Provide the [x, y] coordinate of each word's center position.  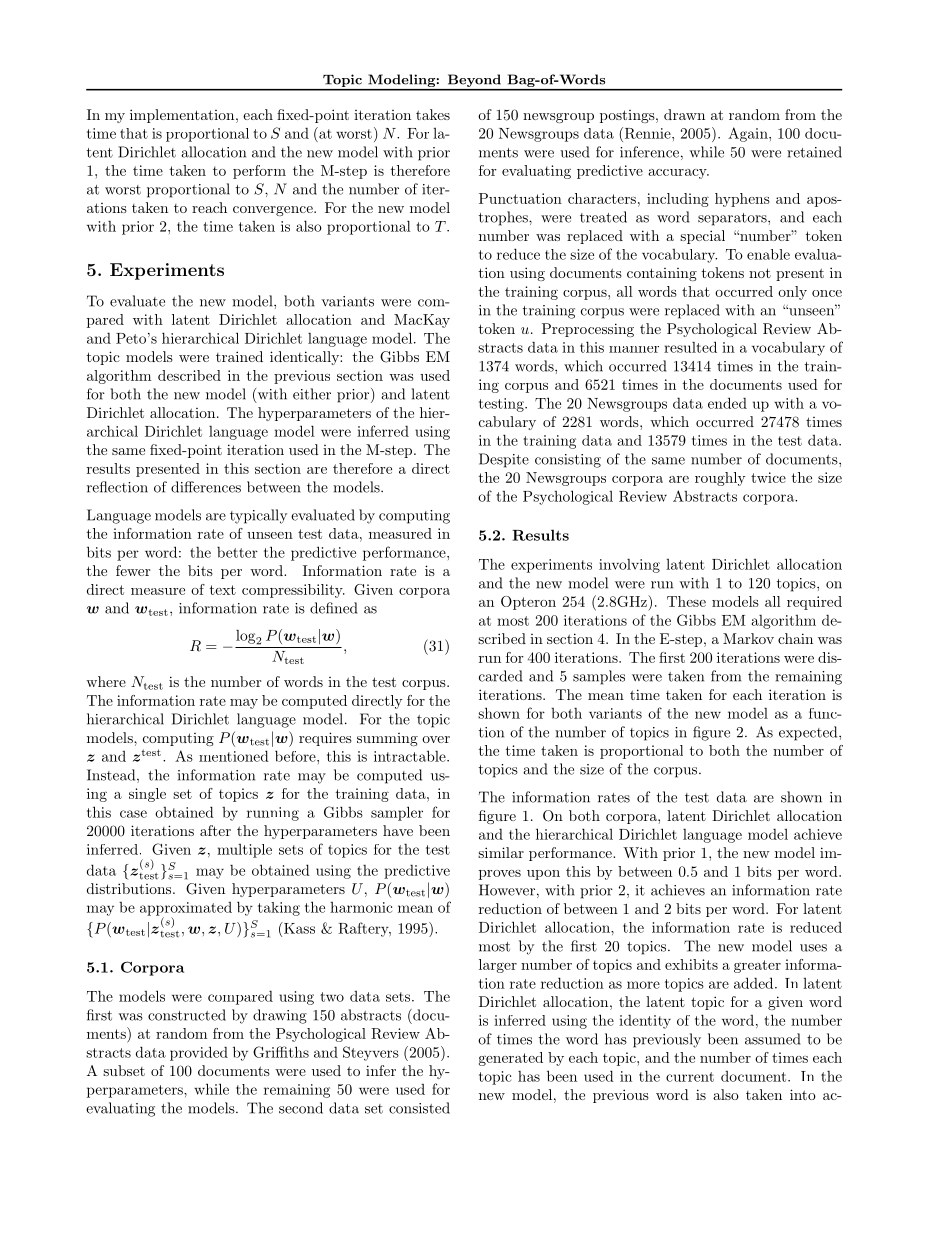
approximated [186, 910]
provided [199, 1053]
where [106, 681]
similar [501, 852]
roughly [720, 479]
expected [809, 733]
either [312, 394]
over [436, 739]
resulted [690, 347]
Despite [504, 460]
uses [813, 948]
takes [433, 114]
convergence [274, 211]
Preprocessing [588, 330]
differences [206, 487]
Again [749, 134]
